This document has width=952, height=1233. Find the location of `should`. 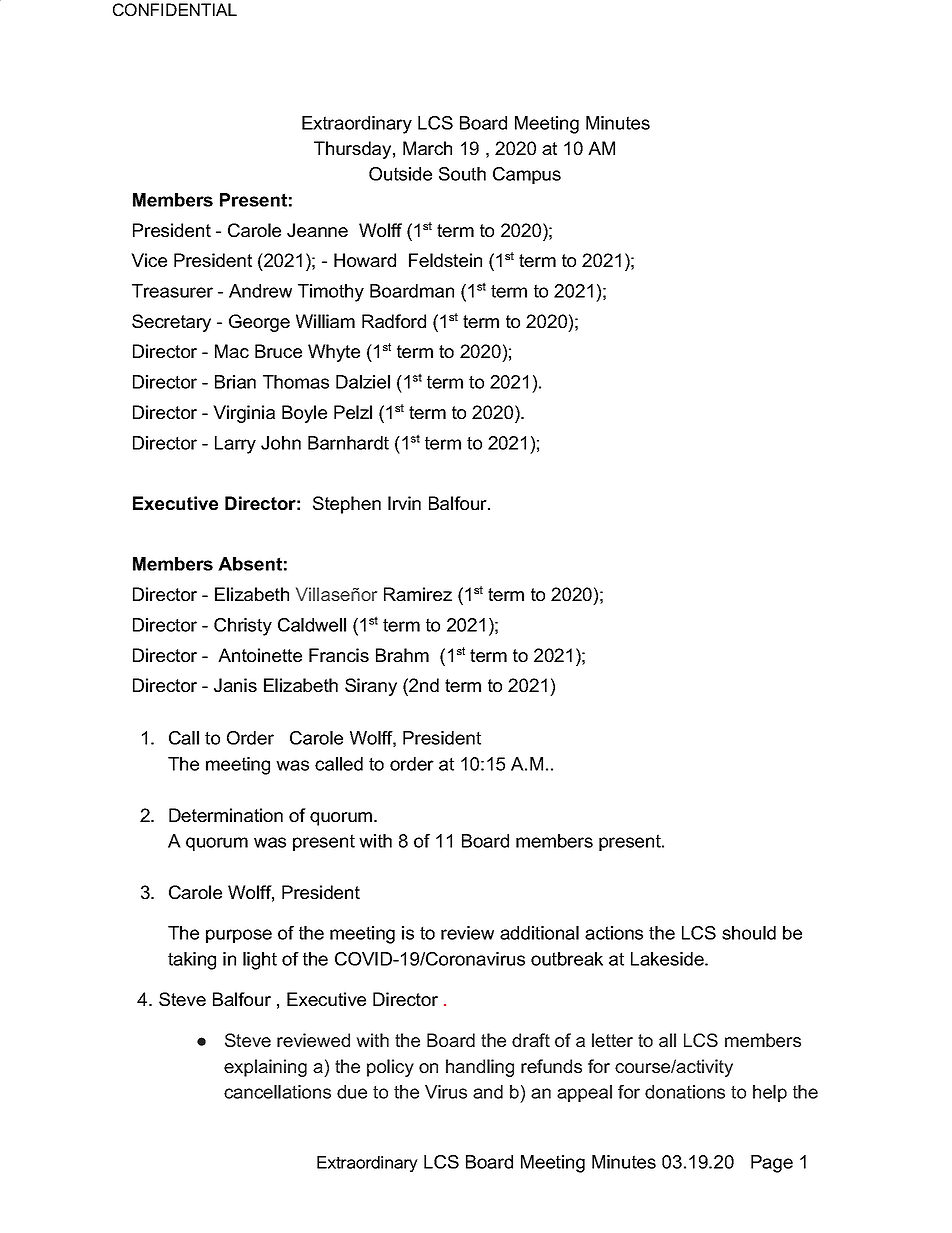

should is located at coordinates (749, 933).
